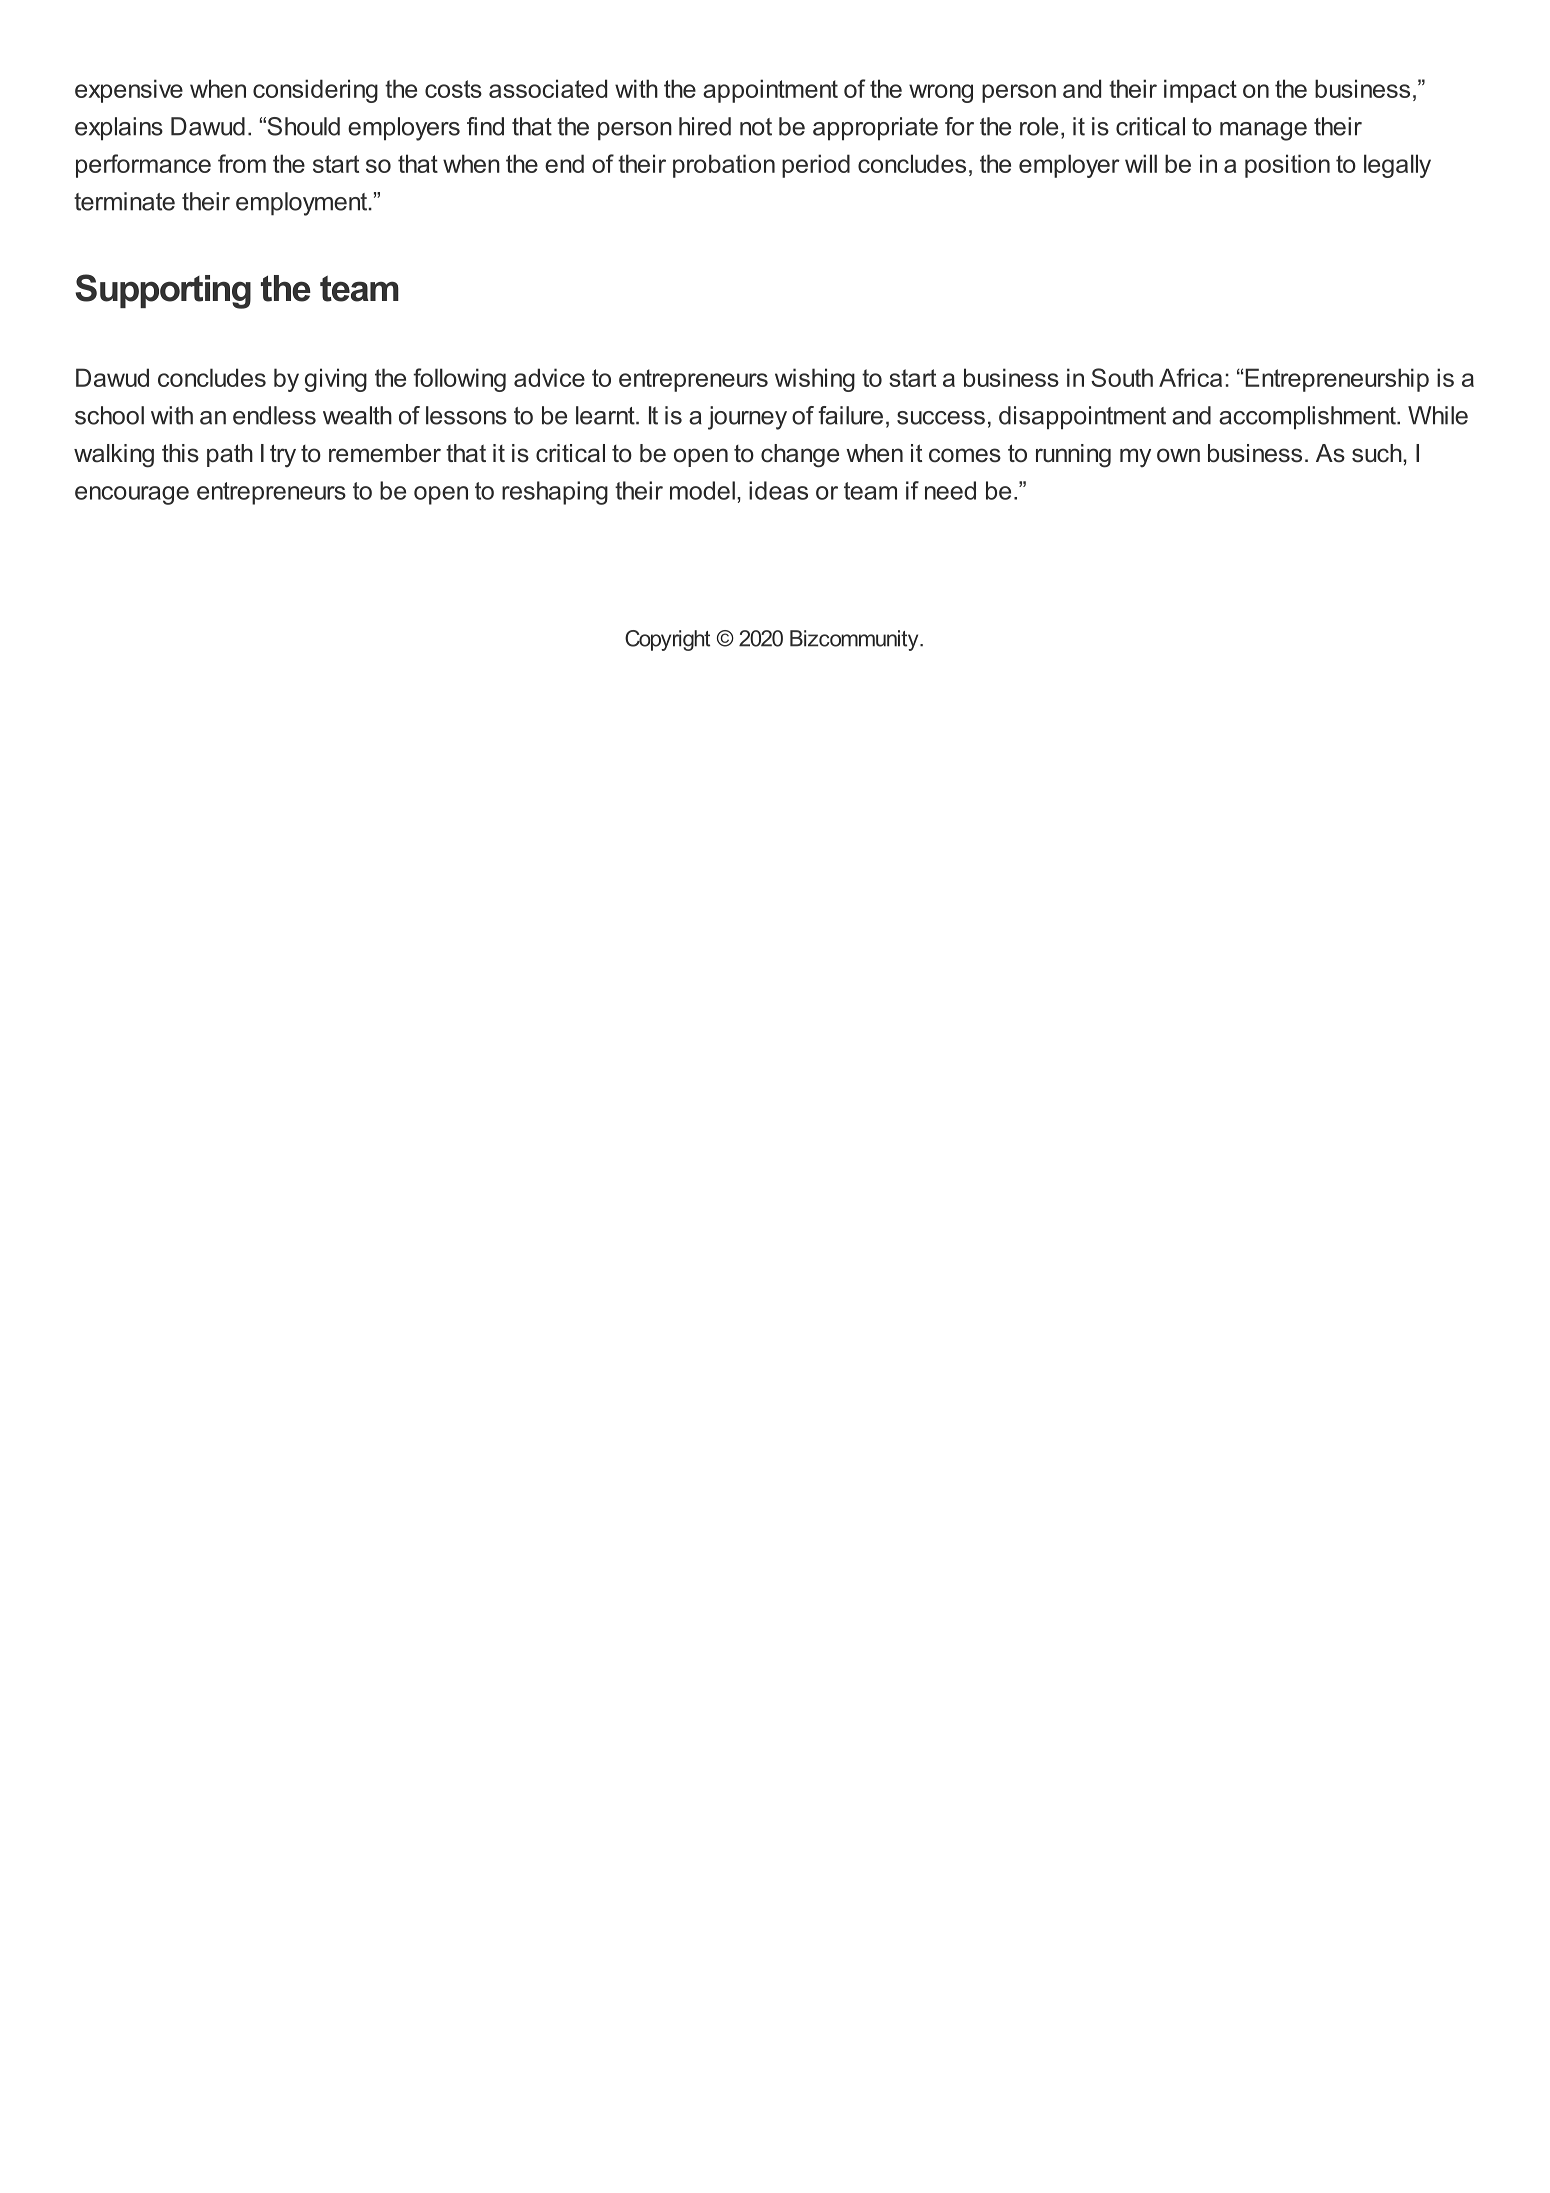 The width and height of the image is (1550, 2193). What do you see at coordinates (756, 127) in the image?
I see `not` at bounding box center [756, 127].
